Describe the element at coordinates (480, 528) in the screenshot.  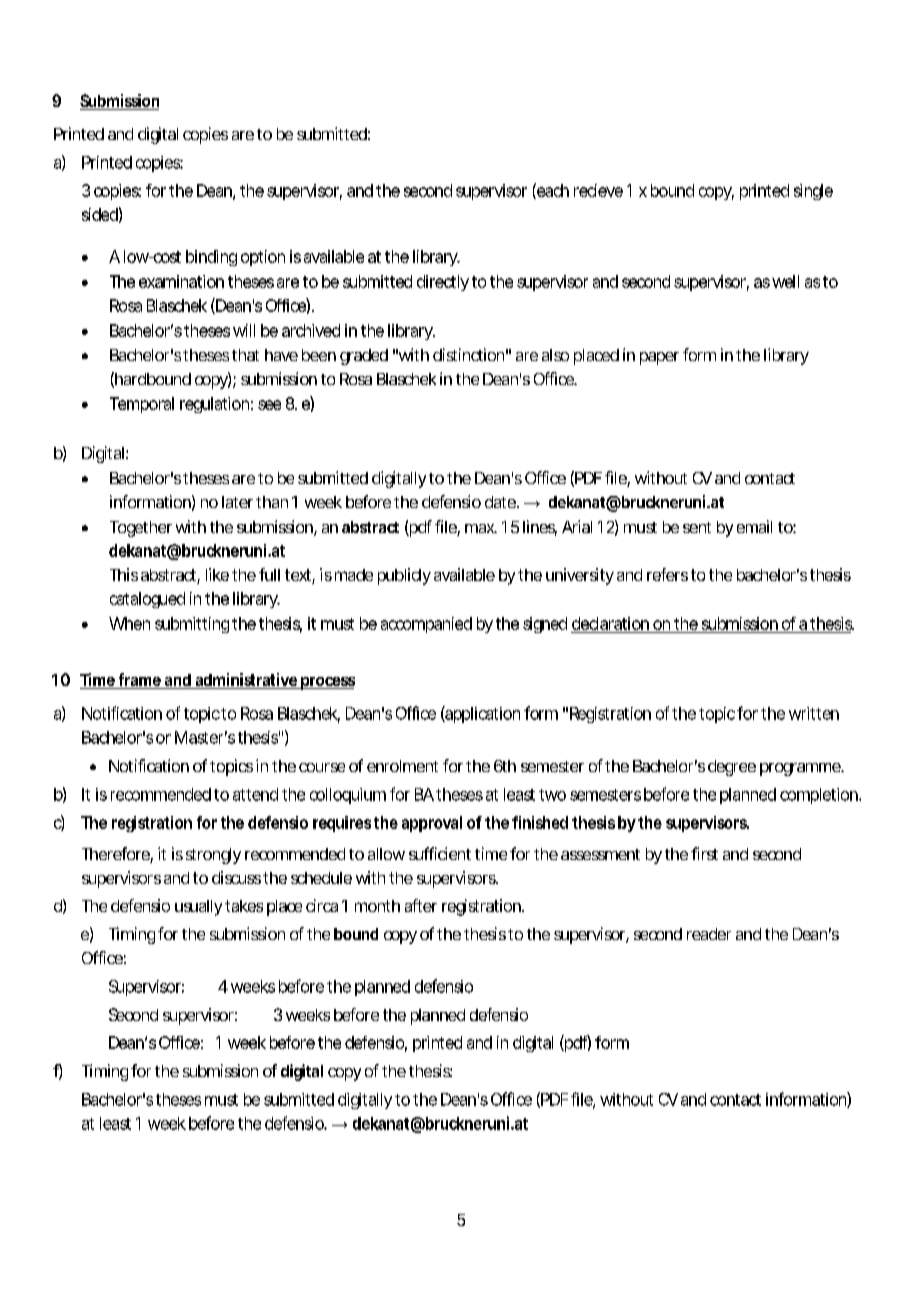
I see `max` at that location.
